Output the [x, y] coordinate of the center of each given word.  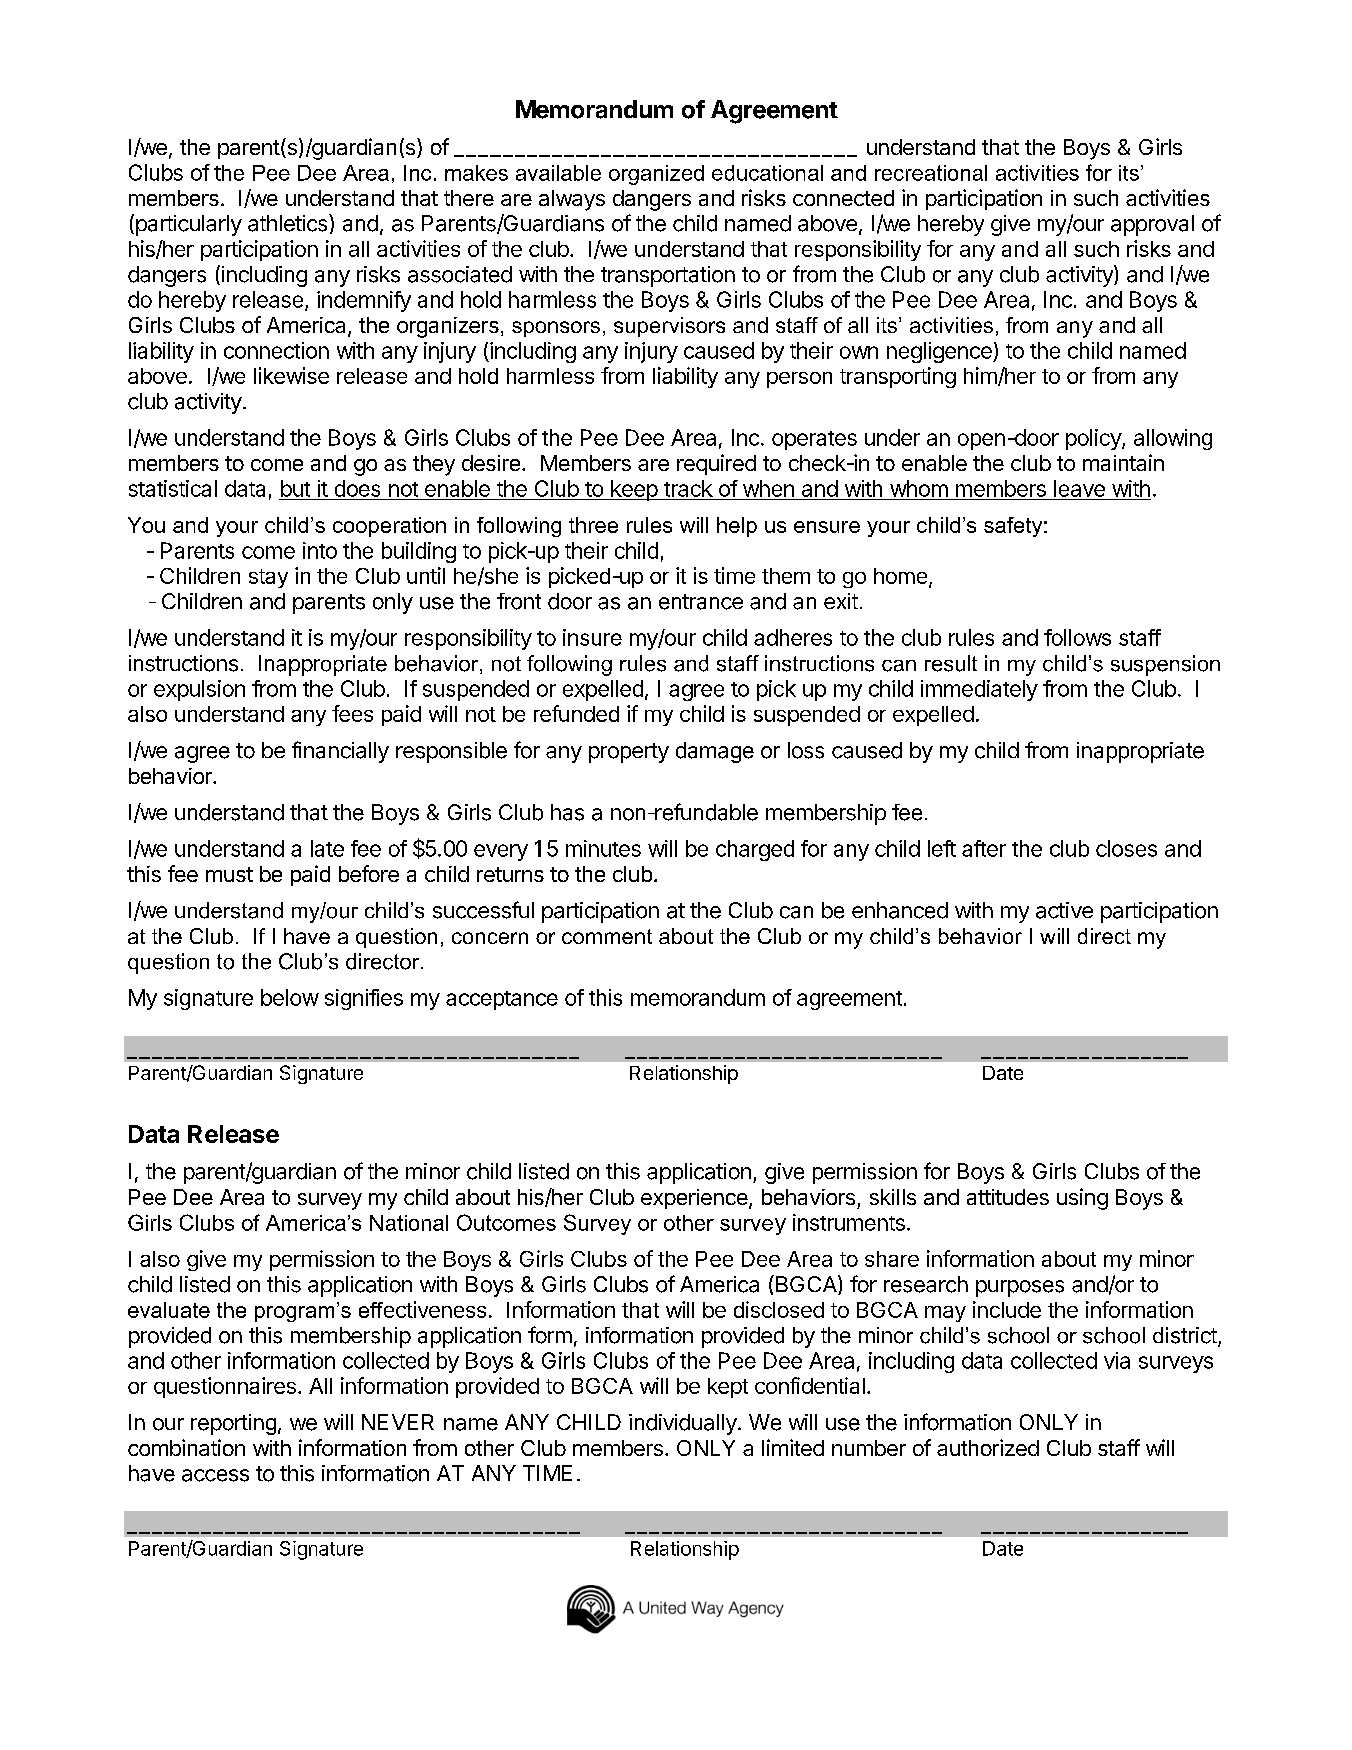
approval [1152, 225]
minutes [603, 848]
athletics [289, 223]
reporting [233, 1424]
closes [1126, 848]
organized [656, 175]
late [327, 848]
